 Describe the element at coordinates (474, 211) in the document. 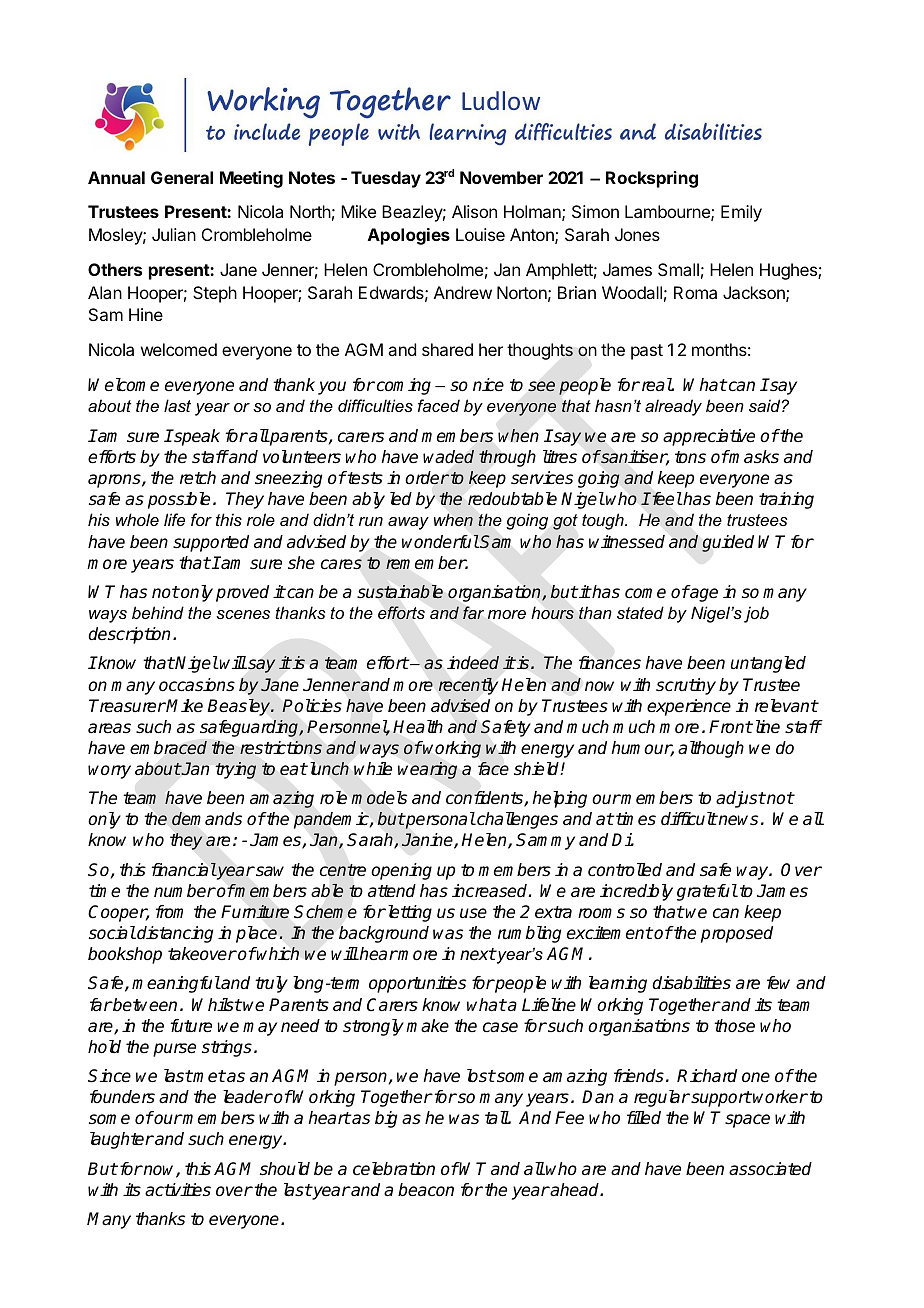

I see `Alison` at that location.
